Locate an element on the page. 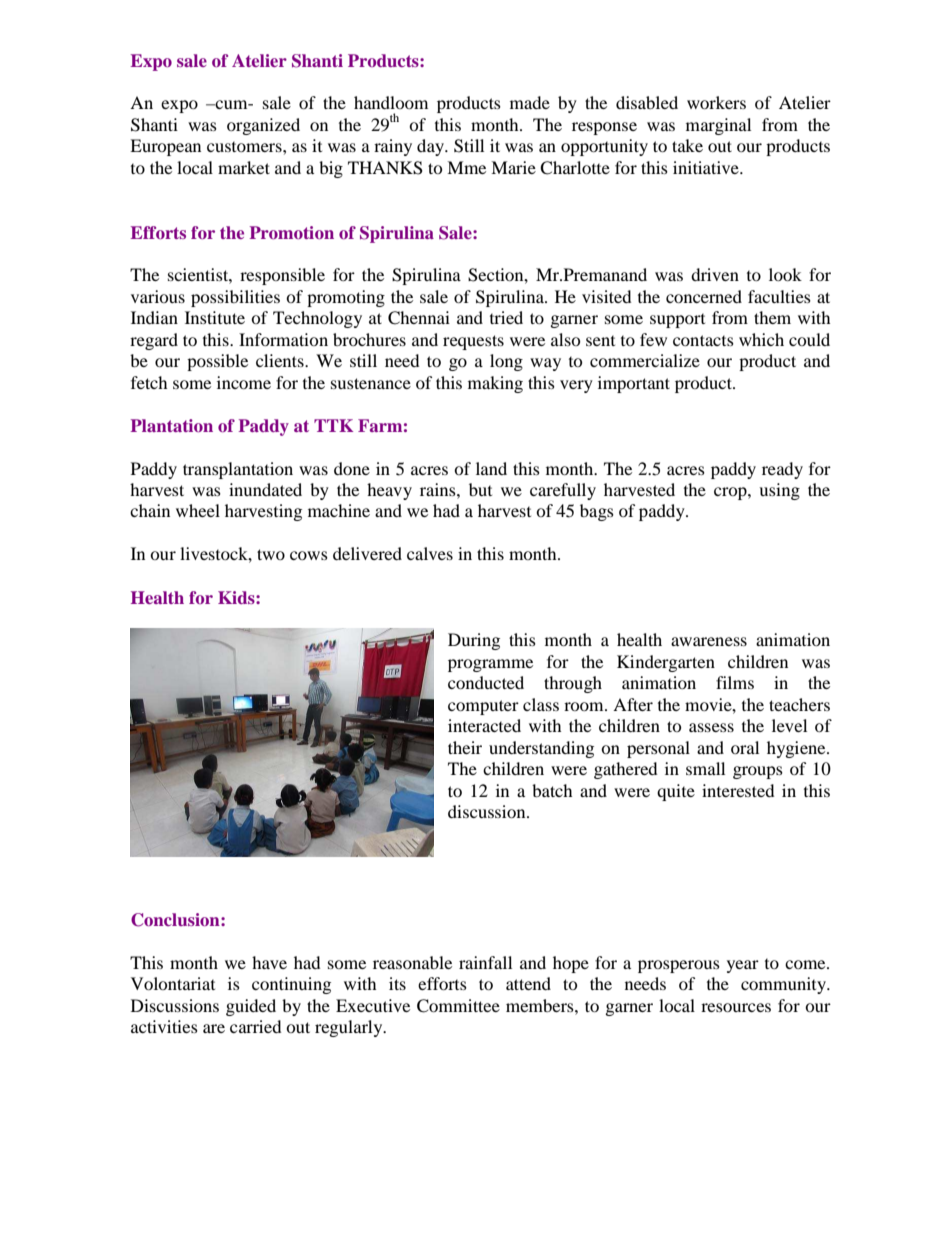  awareness is located at coordinates (709, 641).
